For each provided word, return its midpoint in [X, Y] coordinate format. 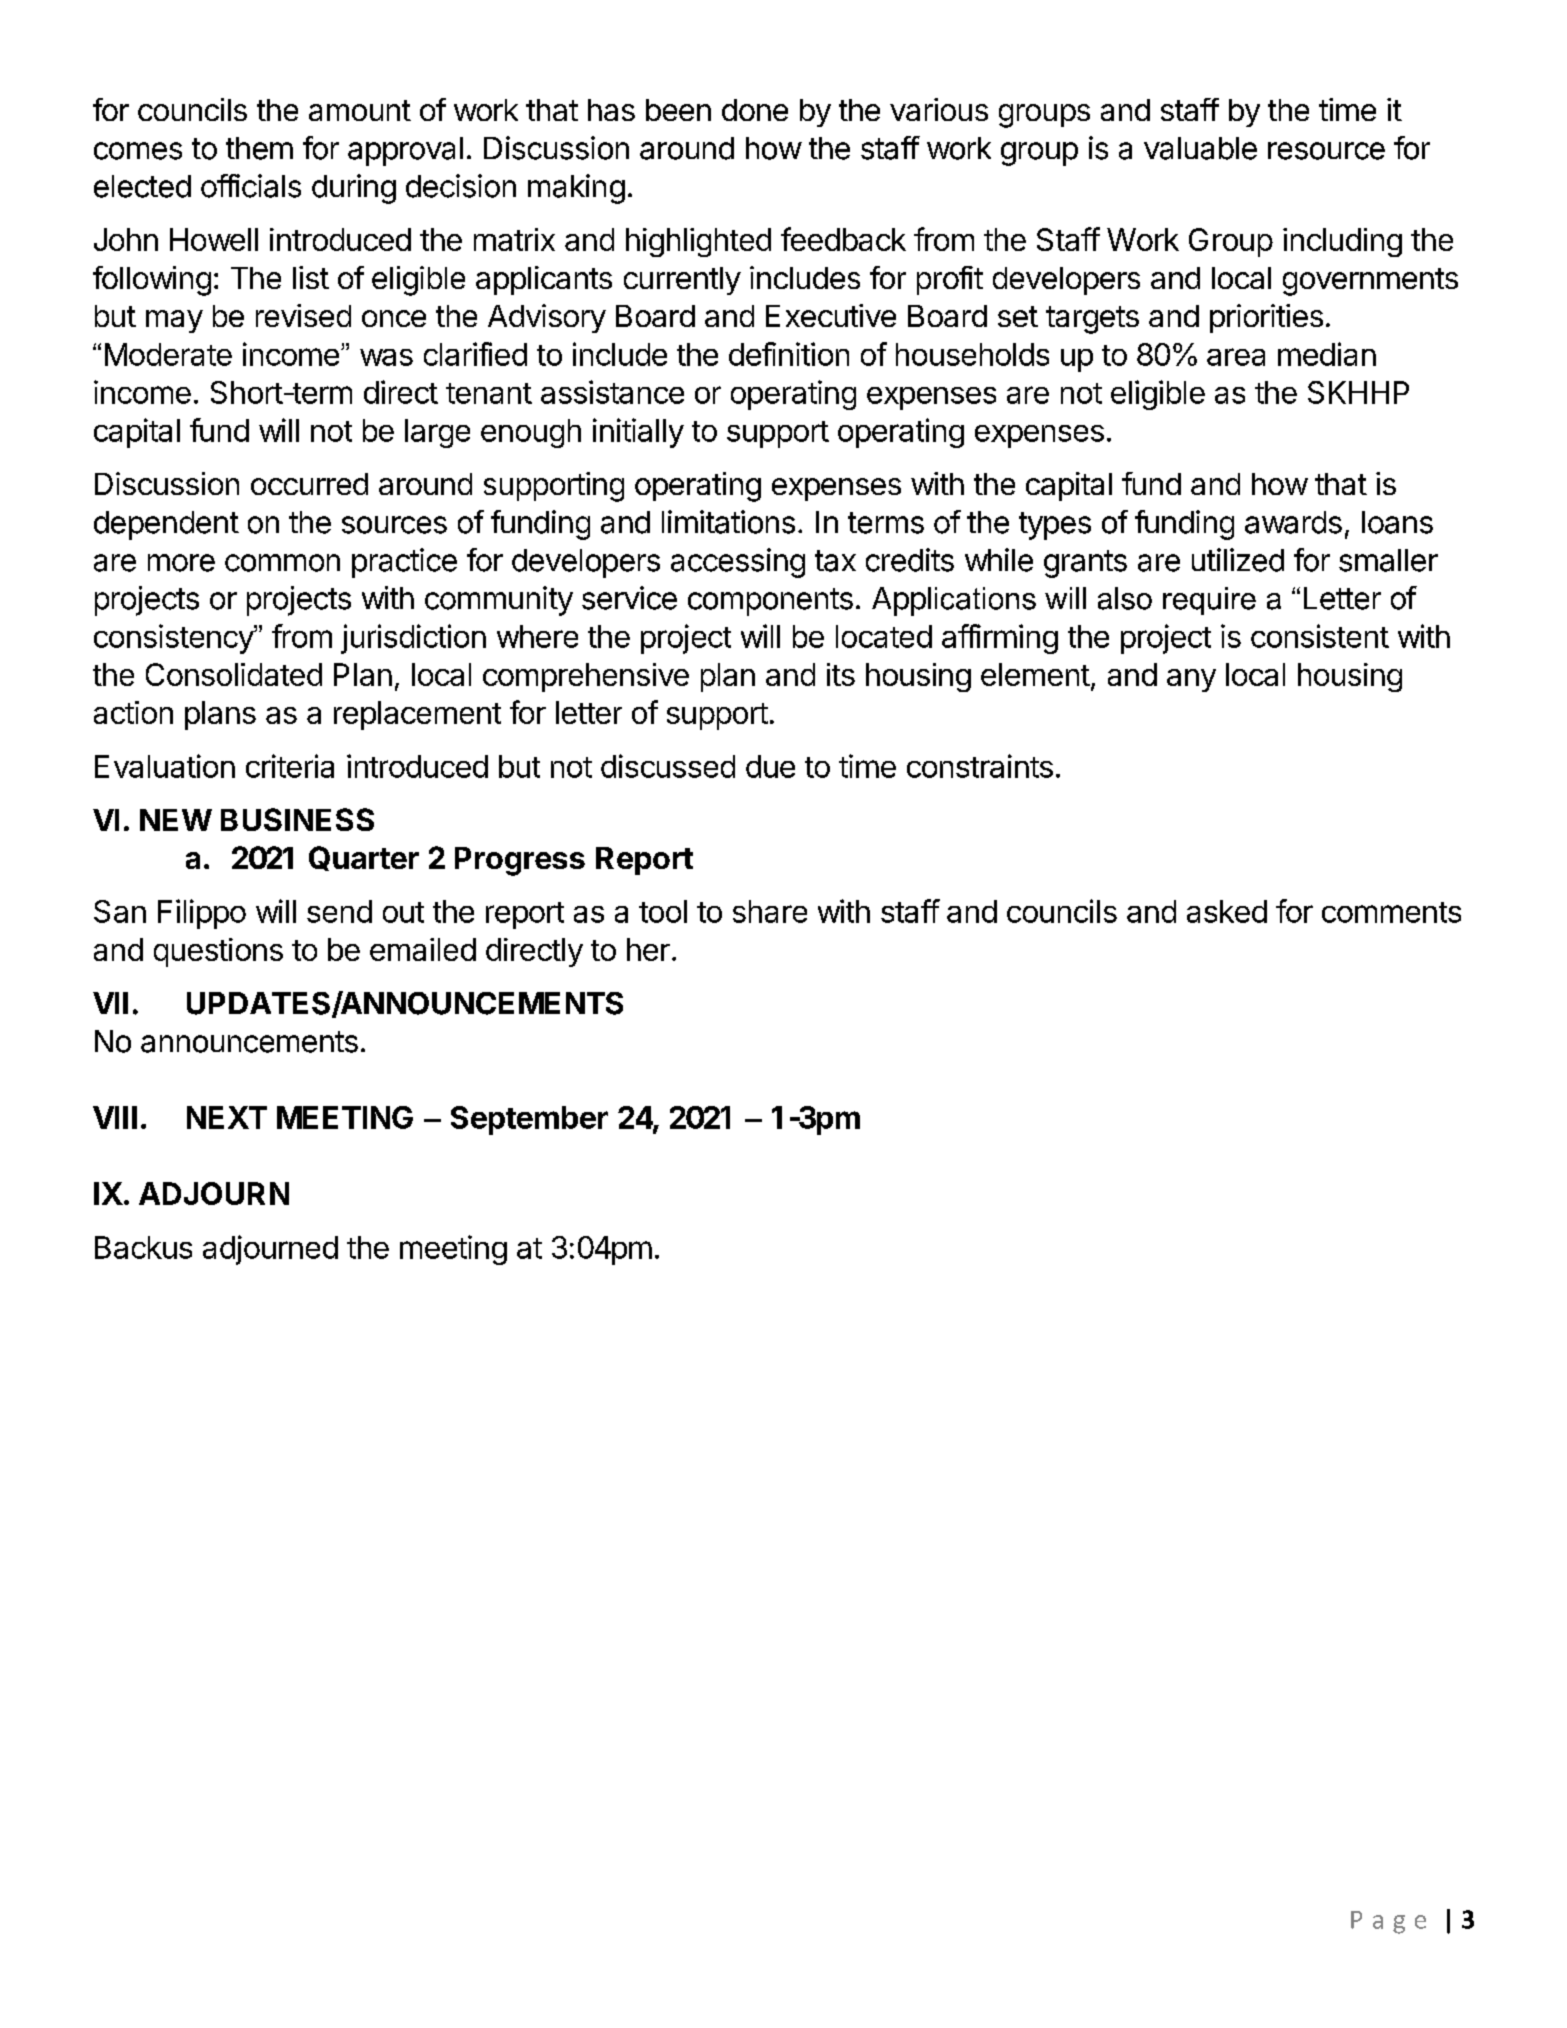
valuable [1200, 148]
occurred [309, 484]
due [770, 766]
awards [1293, 522]
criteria [290, 766]
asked [1227, 911]
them [259, 148]
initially [638, 433]
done [755, 110]
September [529, 1120]
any [1191, 680]
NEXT [227, 1117]
